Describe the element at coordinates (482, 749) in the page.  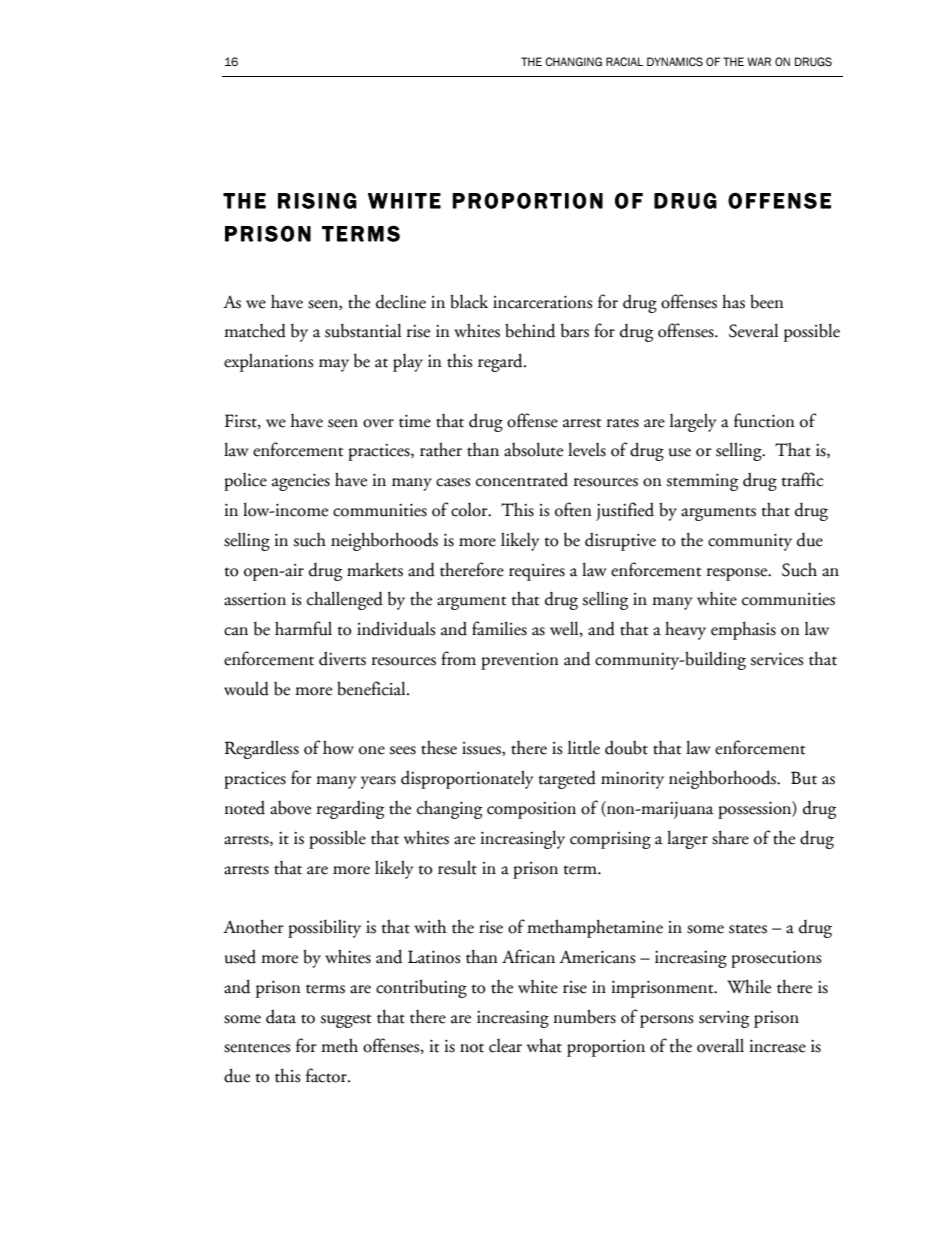
I see `issues` at that location.
